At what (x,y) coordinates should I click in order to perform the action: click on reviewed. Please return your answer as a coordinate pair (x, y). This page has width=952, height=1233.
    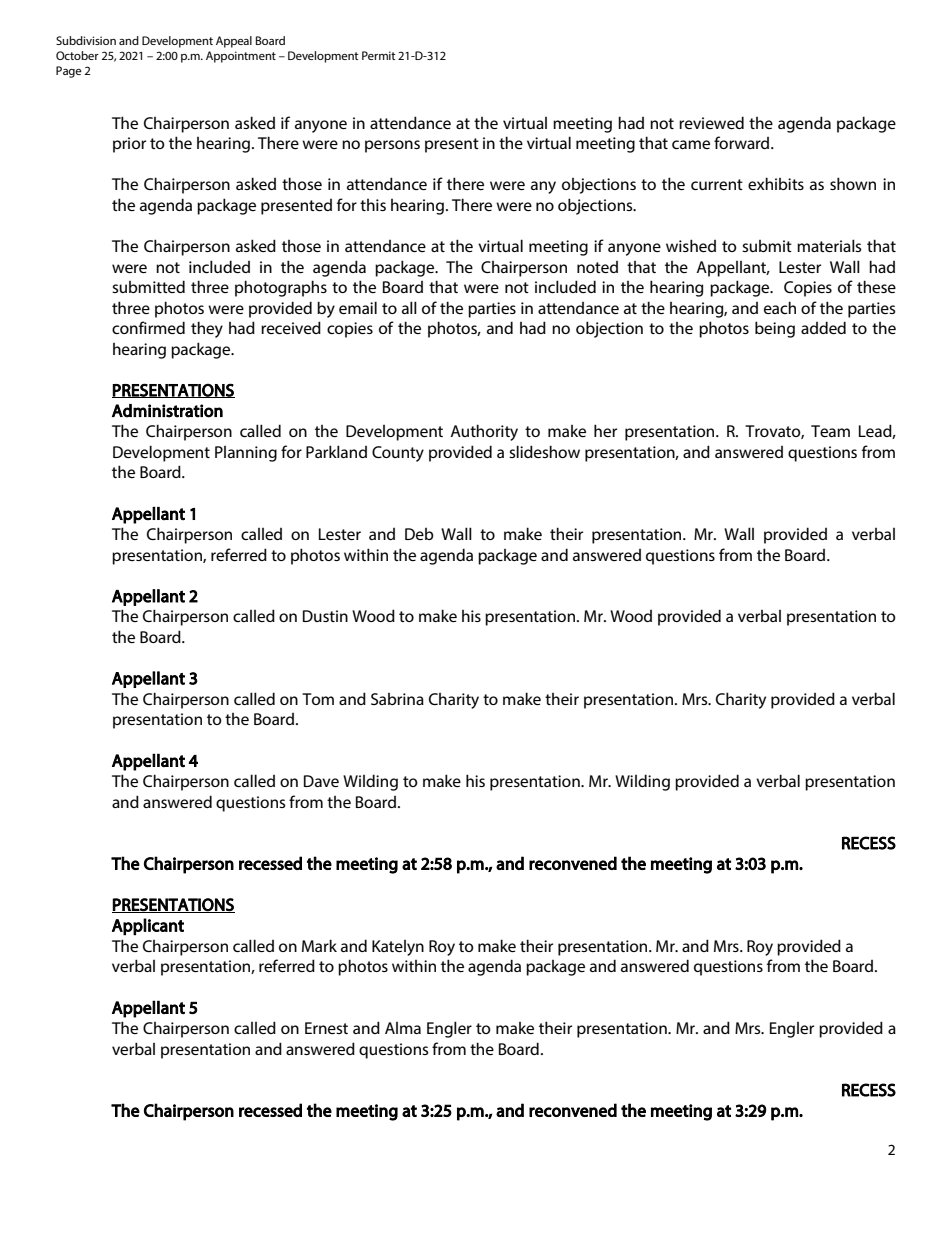
    Looking at the image, I should click on (711, 122).
